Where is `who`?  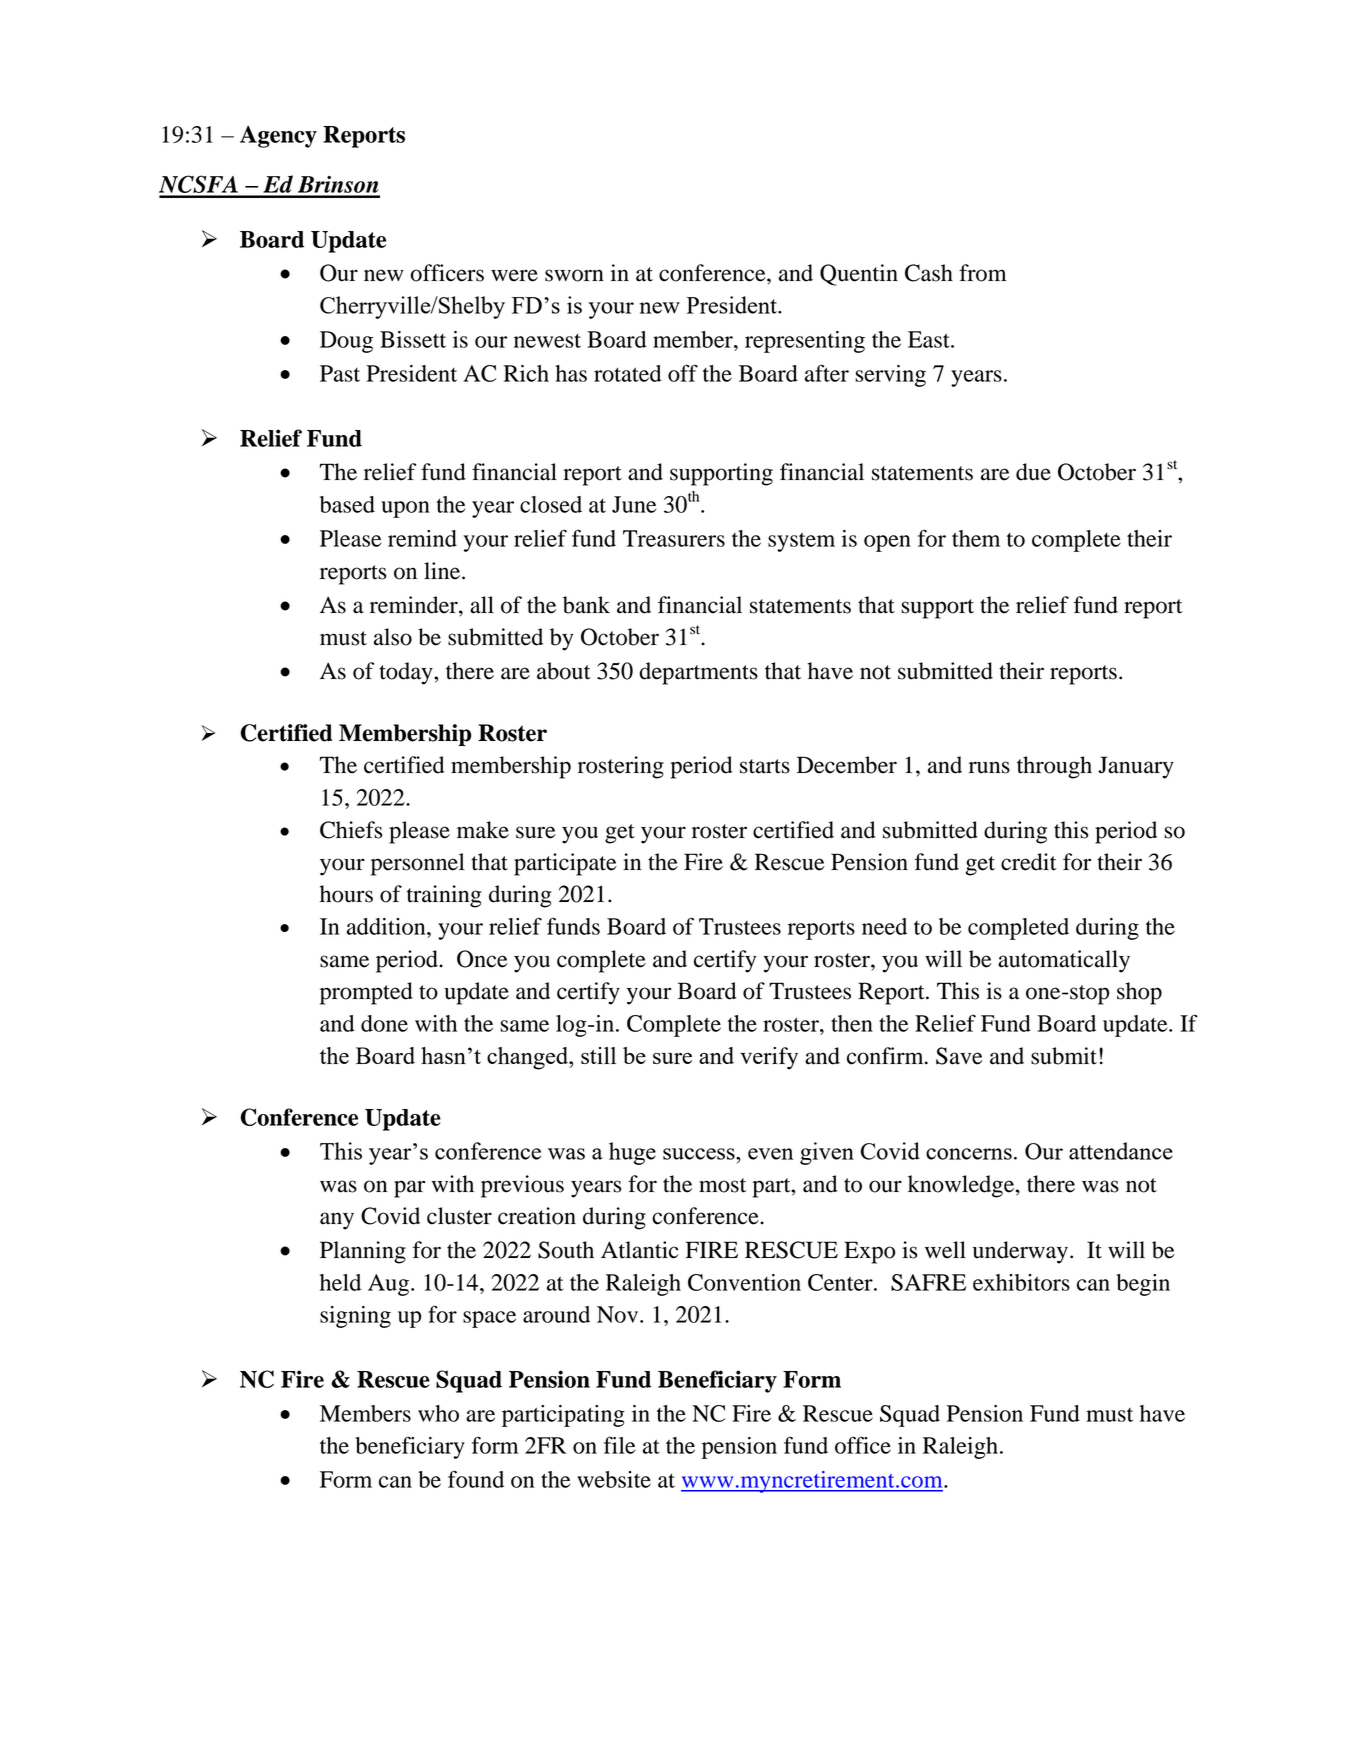
who is located at coordinates (438, 1413).
